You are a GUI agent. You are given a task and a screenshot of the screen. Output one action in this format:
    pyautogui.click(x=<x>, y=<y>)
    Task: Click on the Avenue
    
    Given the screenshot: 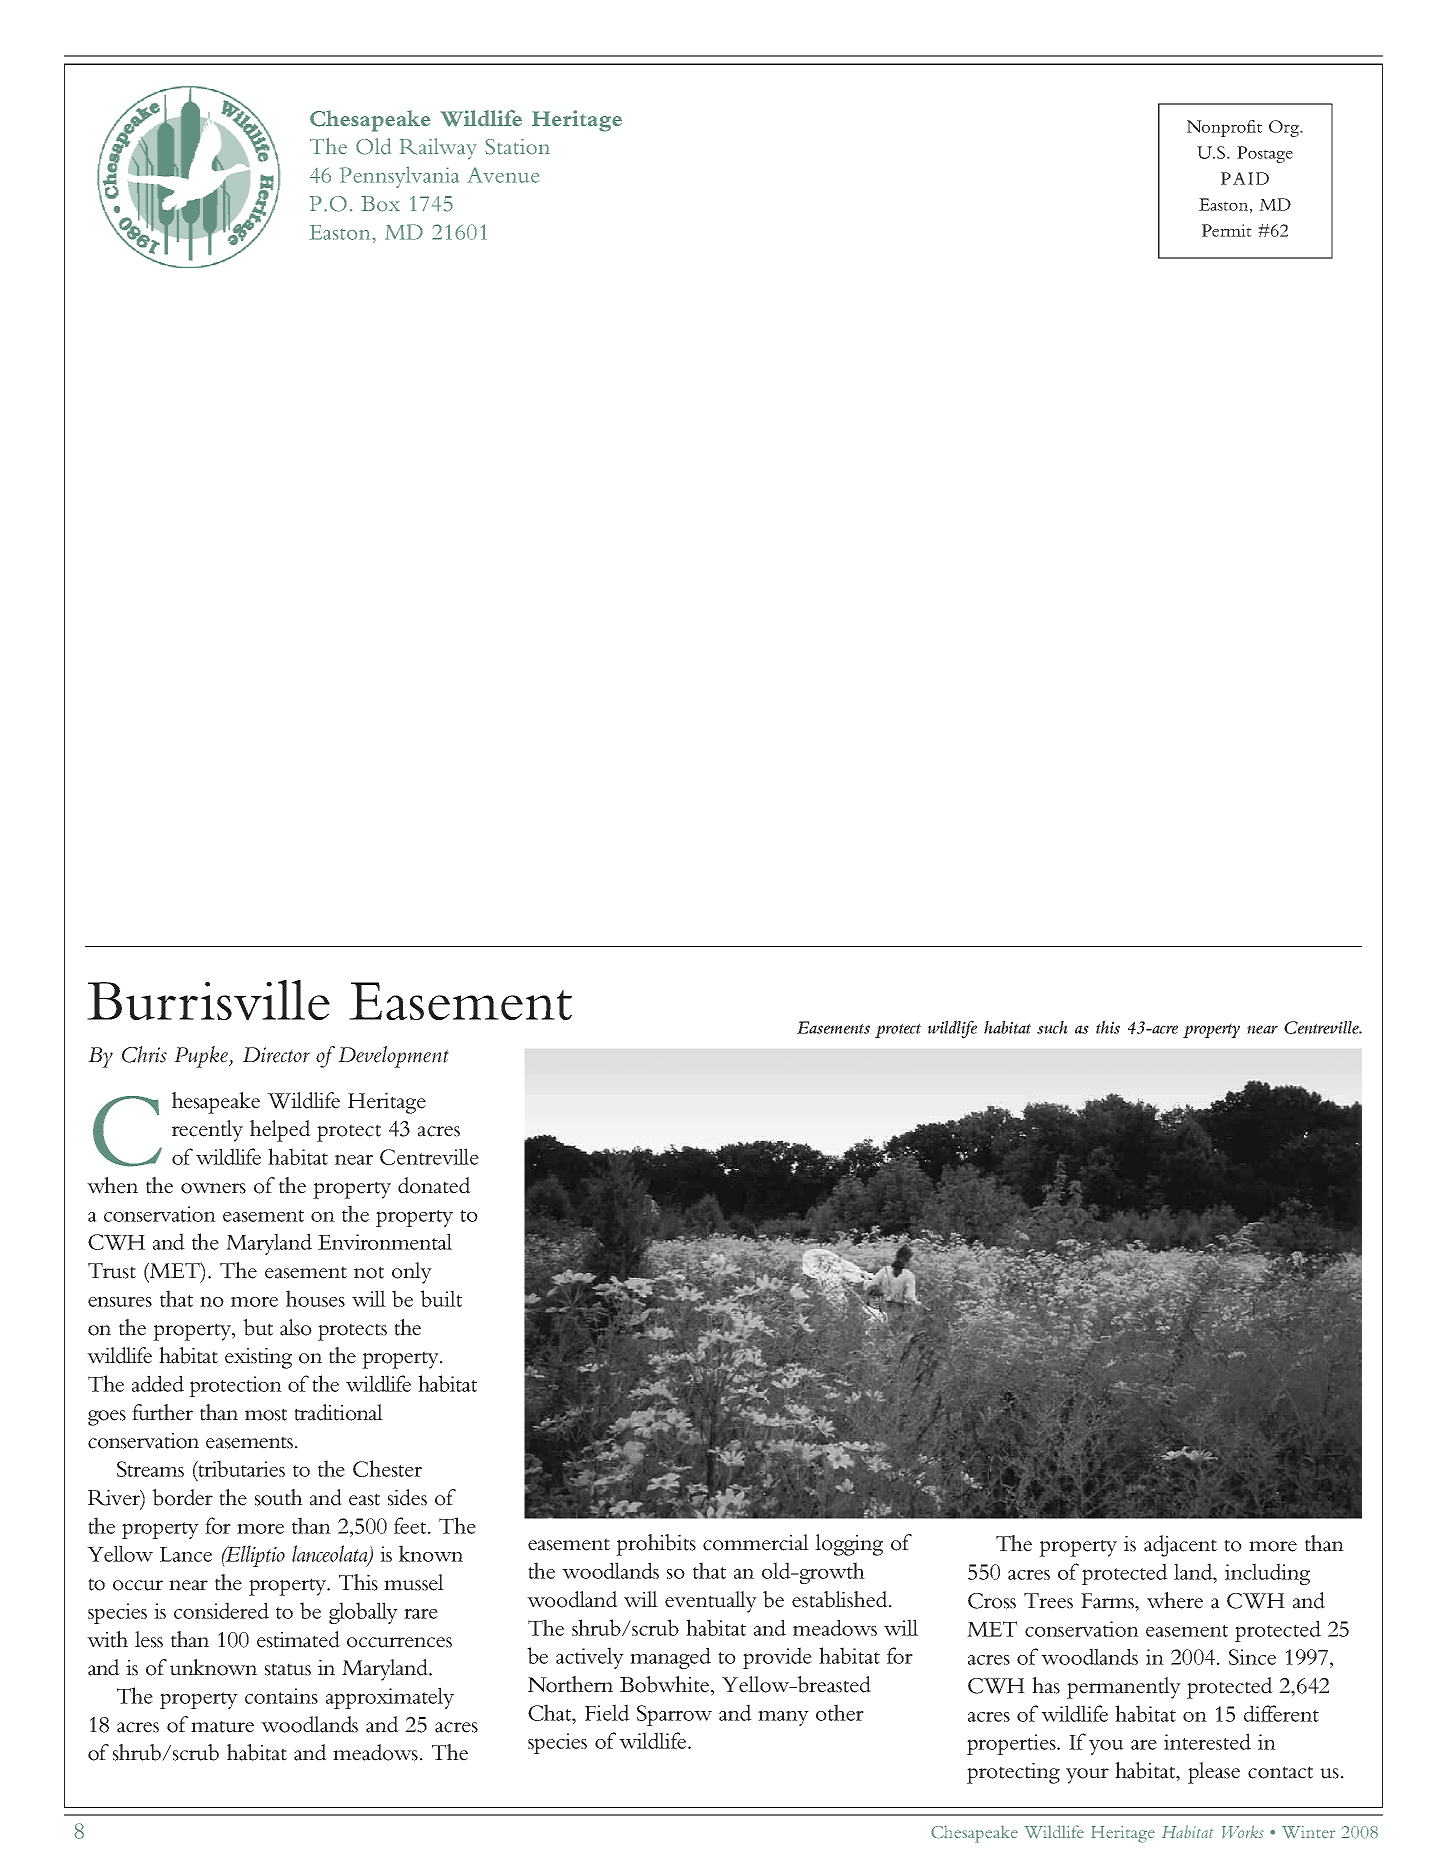 What is the action you would take?
    pyautogui.click(x=503, y=175)
